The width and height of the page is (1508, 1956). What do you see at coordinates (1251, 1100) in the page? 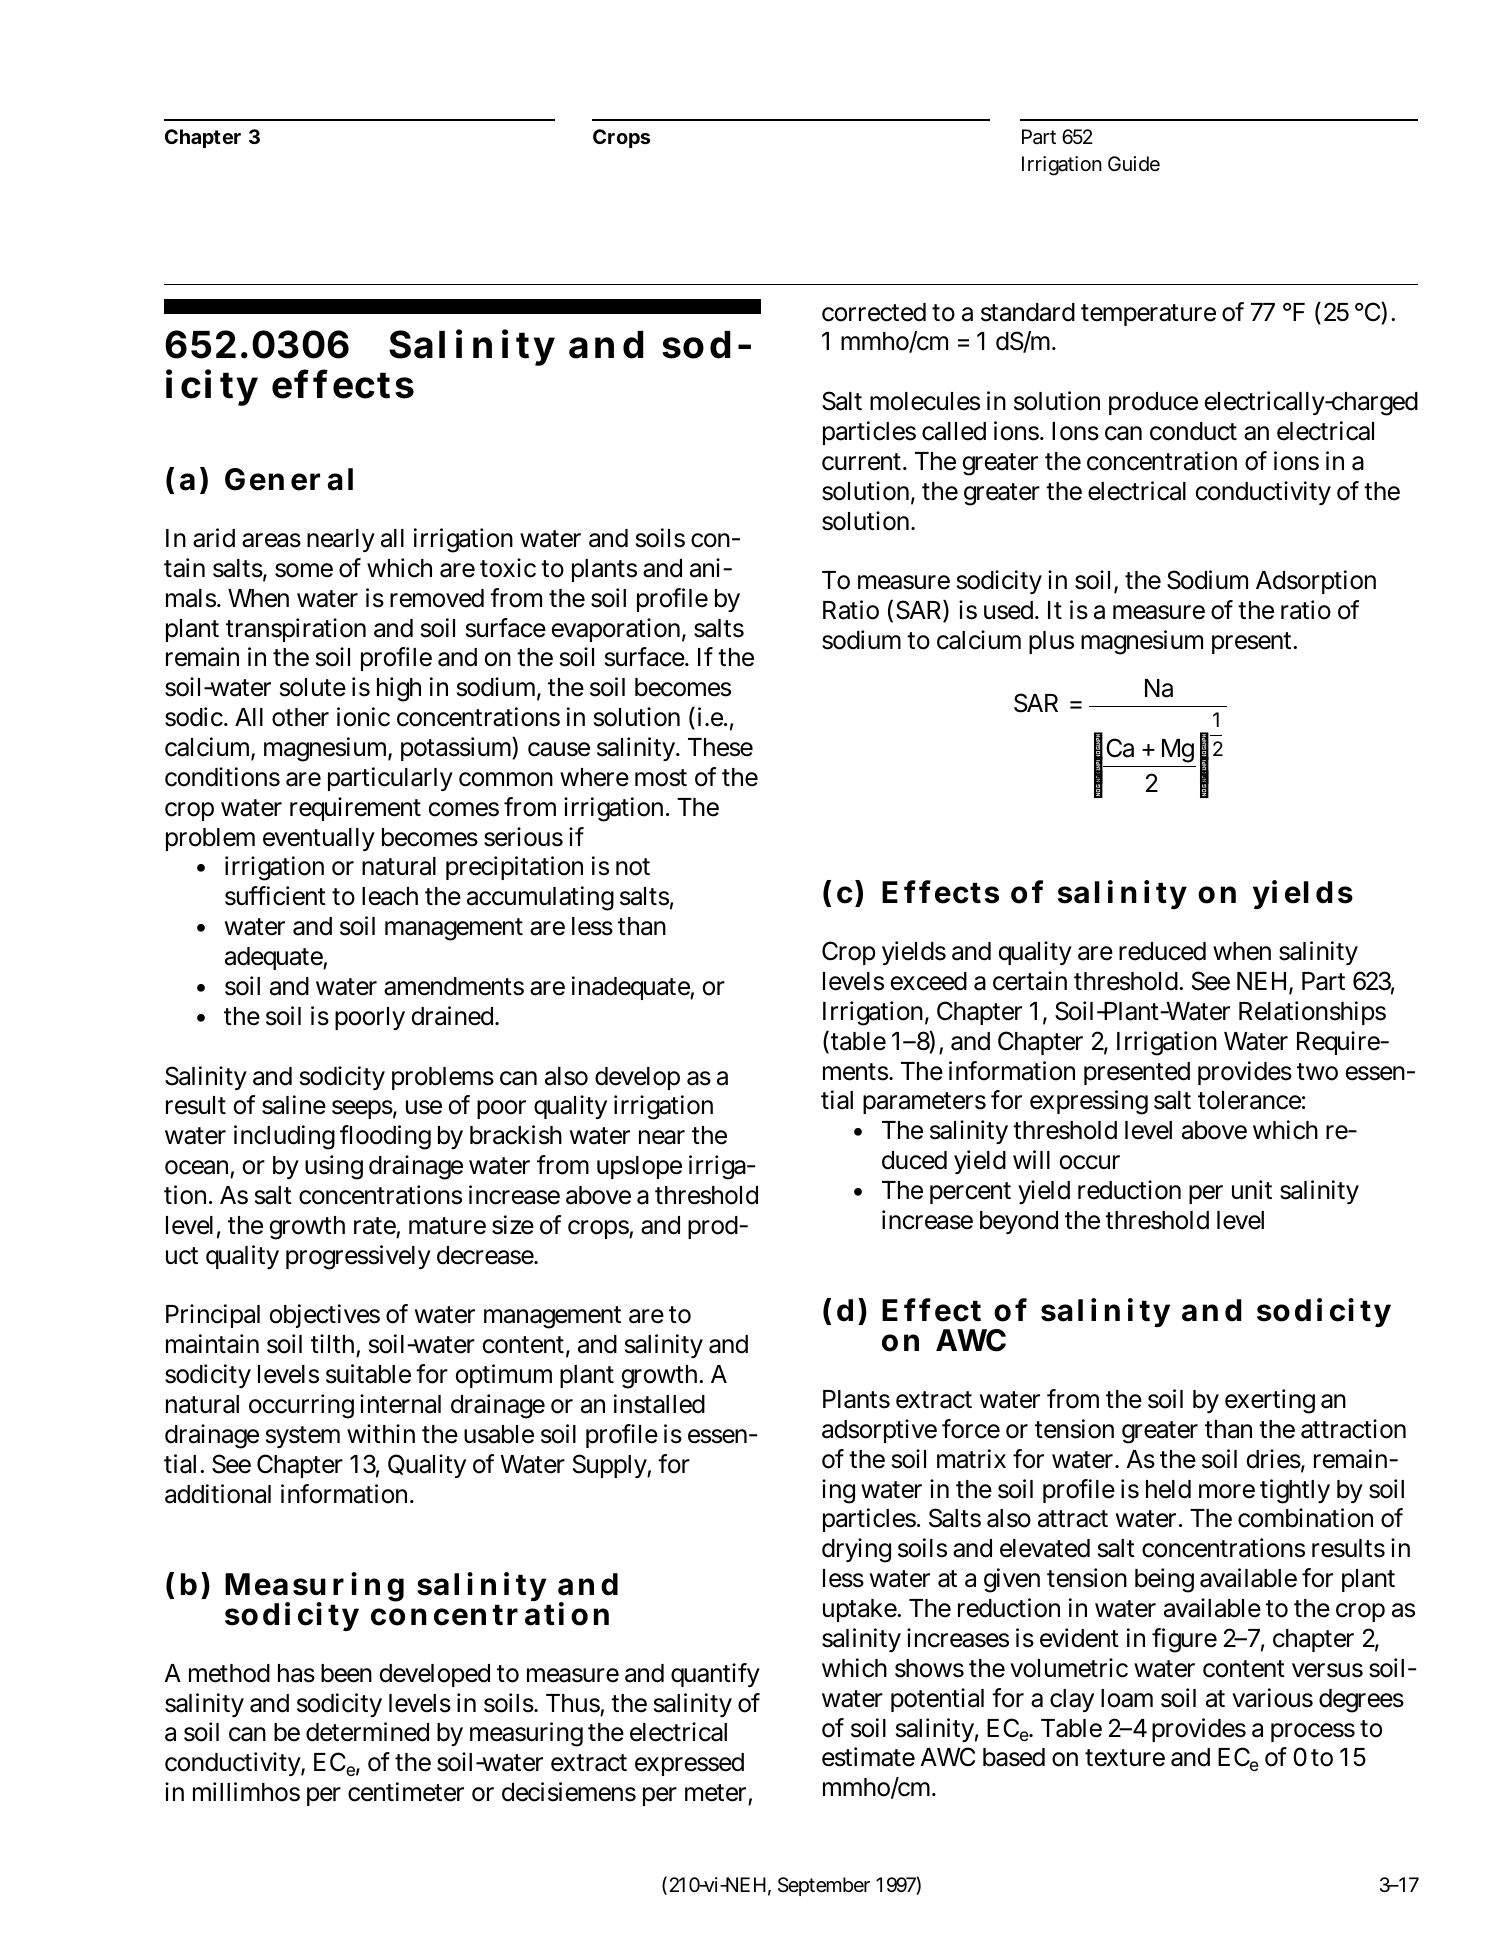
I see `tolerance` at bounding box center [1251, 1100].
